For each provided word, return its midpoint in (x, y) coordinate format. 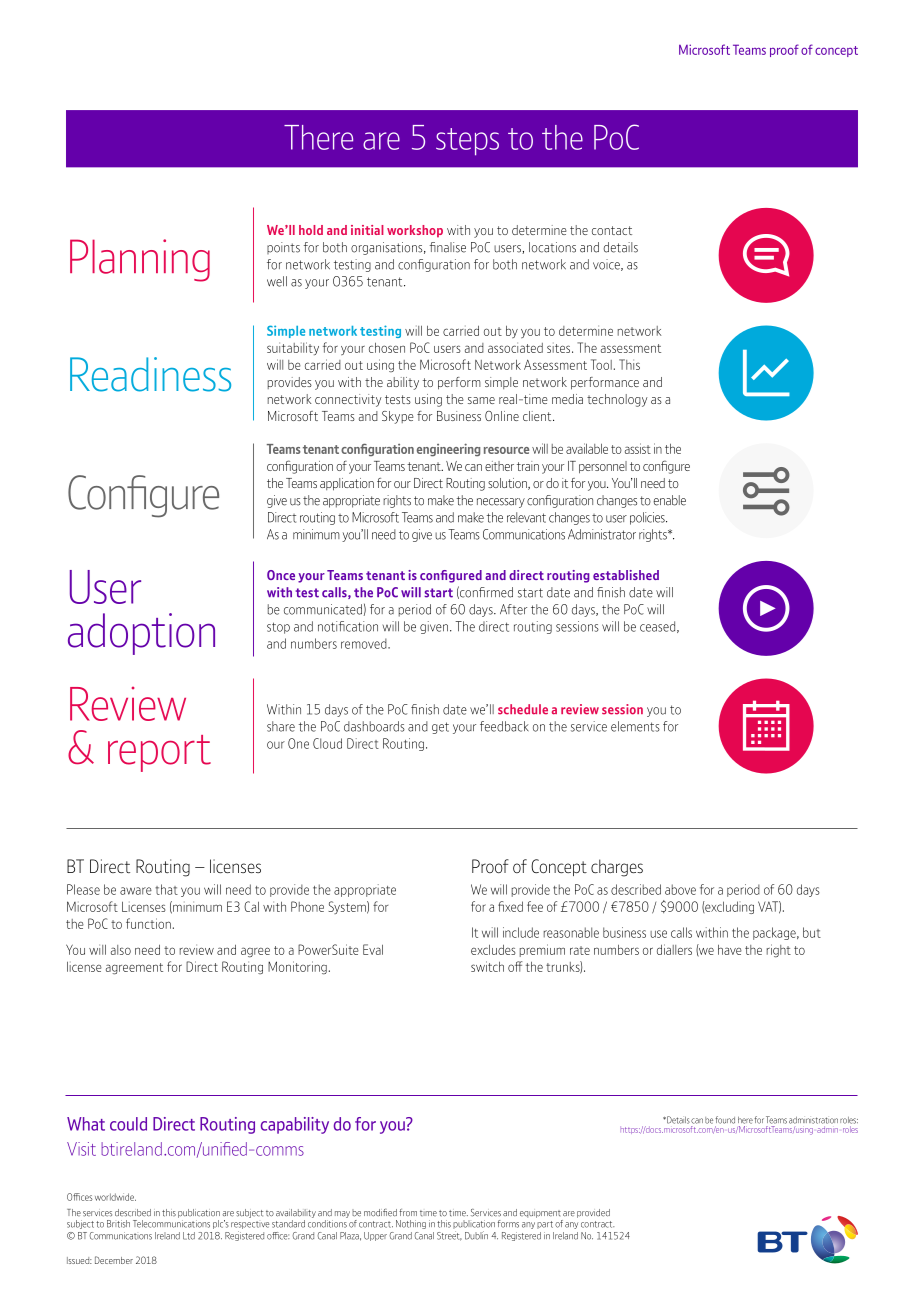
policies (648, 518)
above (680, 889)
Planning (140, 260)
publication (474, 1224)
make (471, 517)
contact (612, 230)
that (166, 889)
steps (467, 142)
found (725, 1120)
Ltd (189, 1236)
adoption (141, 634)
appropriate (365, 890)
